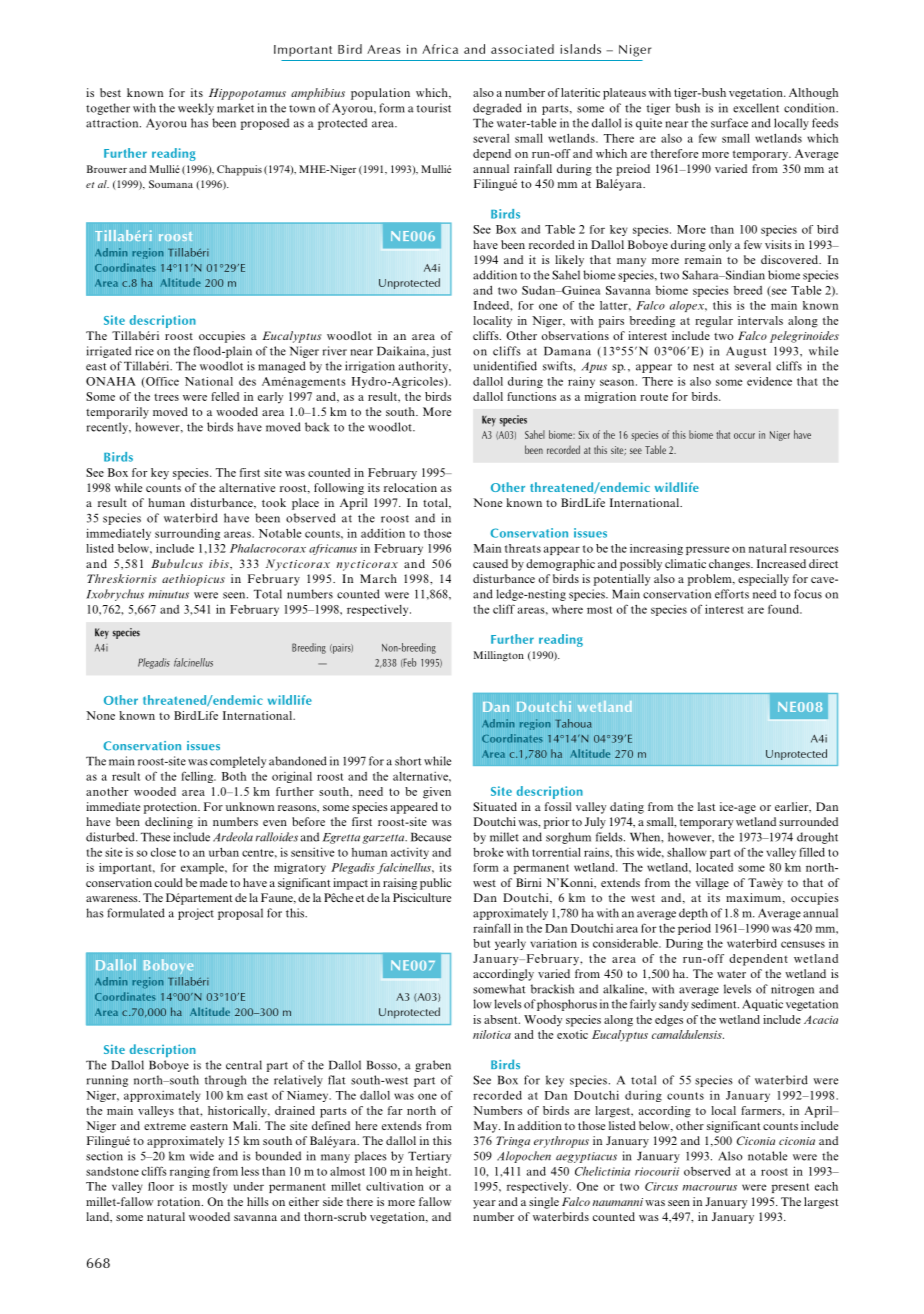  Describe the element at coordinates (732, 594) in the image. I see `efforts` at that location.
